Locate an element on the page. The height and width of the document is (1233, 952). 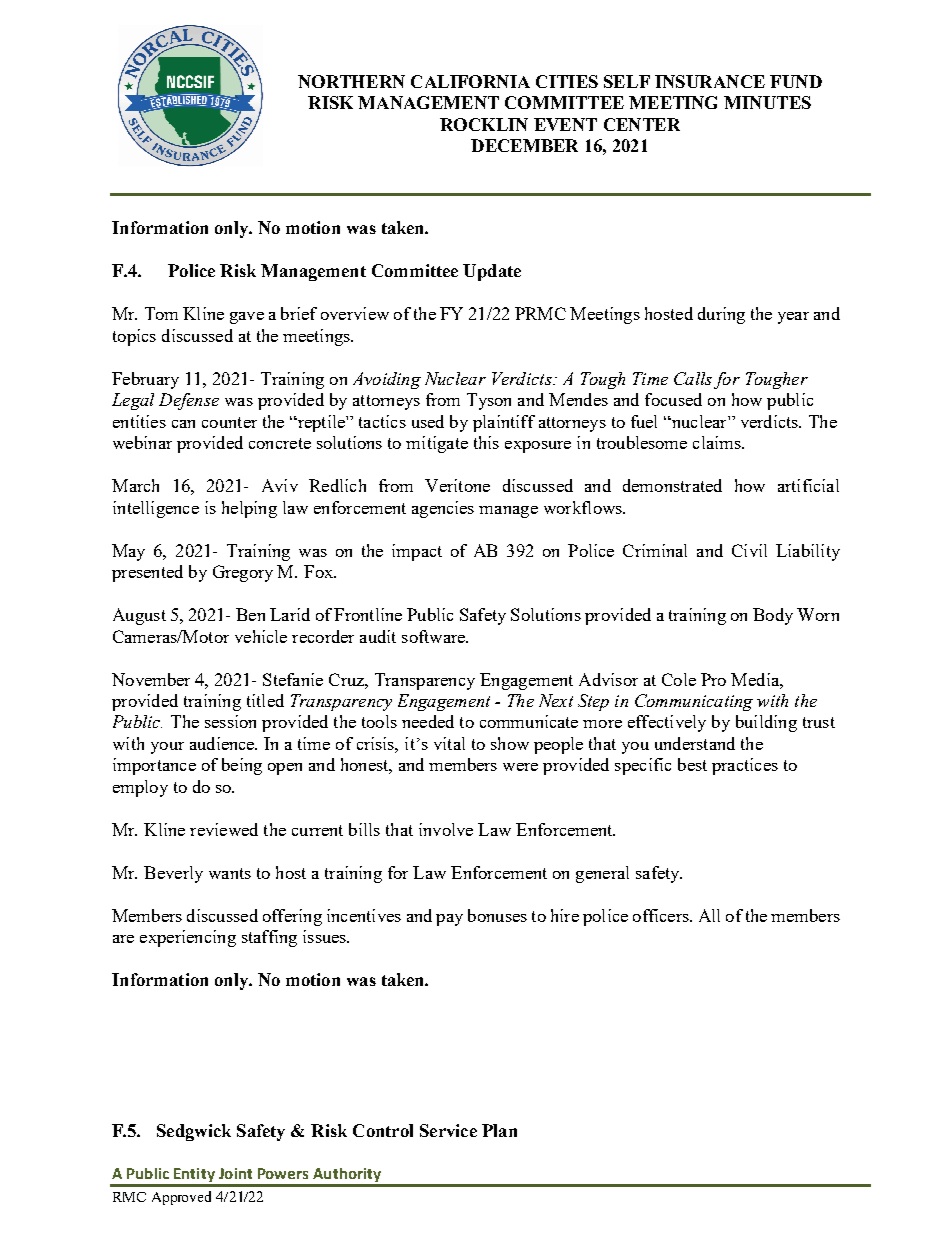
ROCKLIN is located at coordinates (484, 124).
